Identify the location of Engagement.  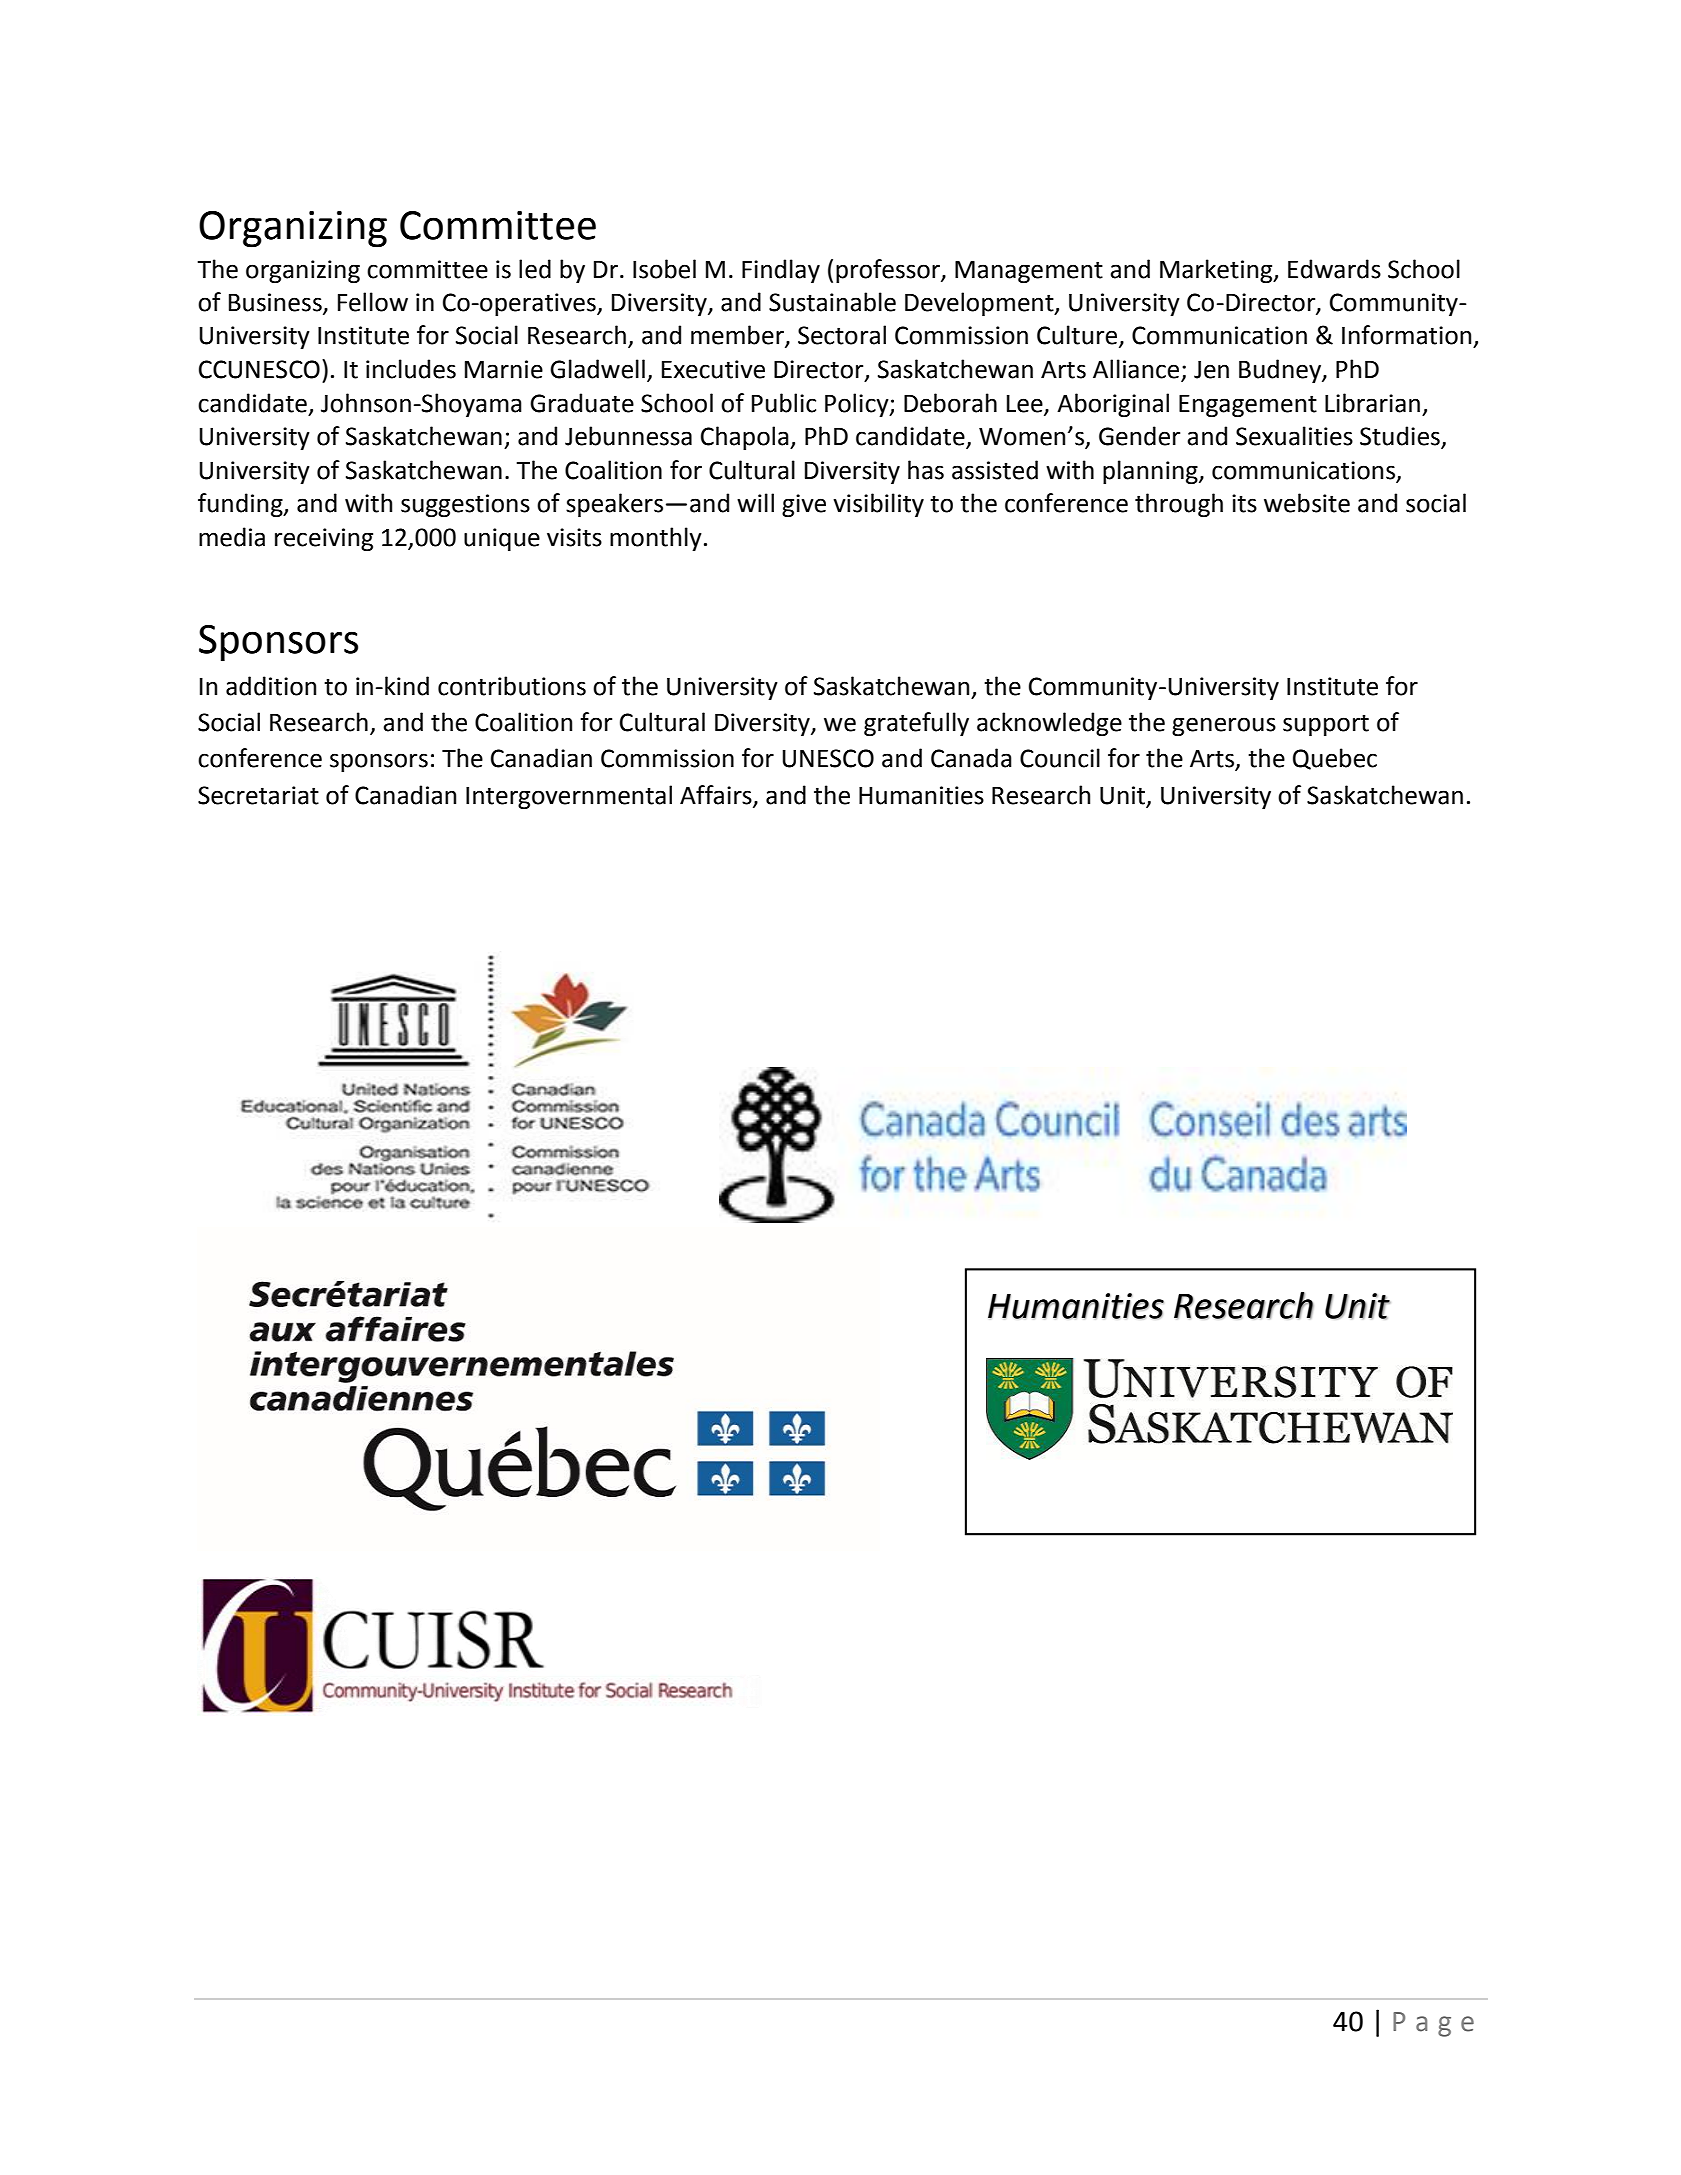
(1248, 406).
